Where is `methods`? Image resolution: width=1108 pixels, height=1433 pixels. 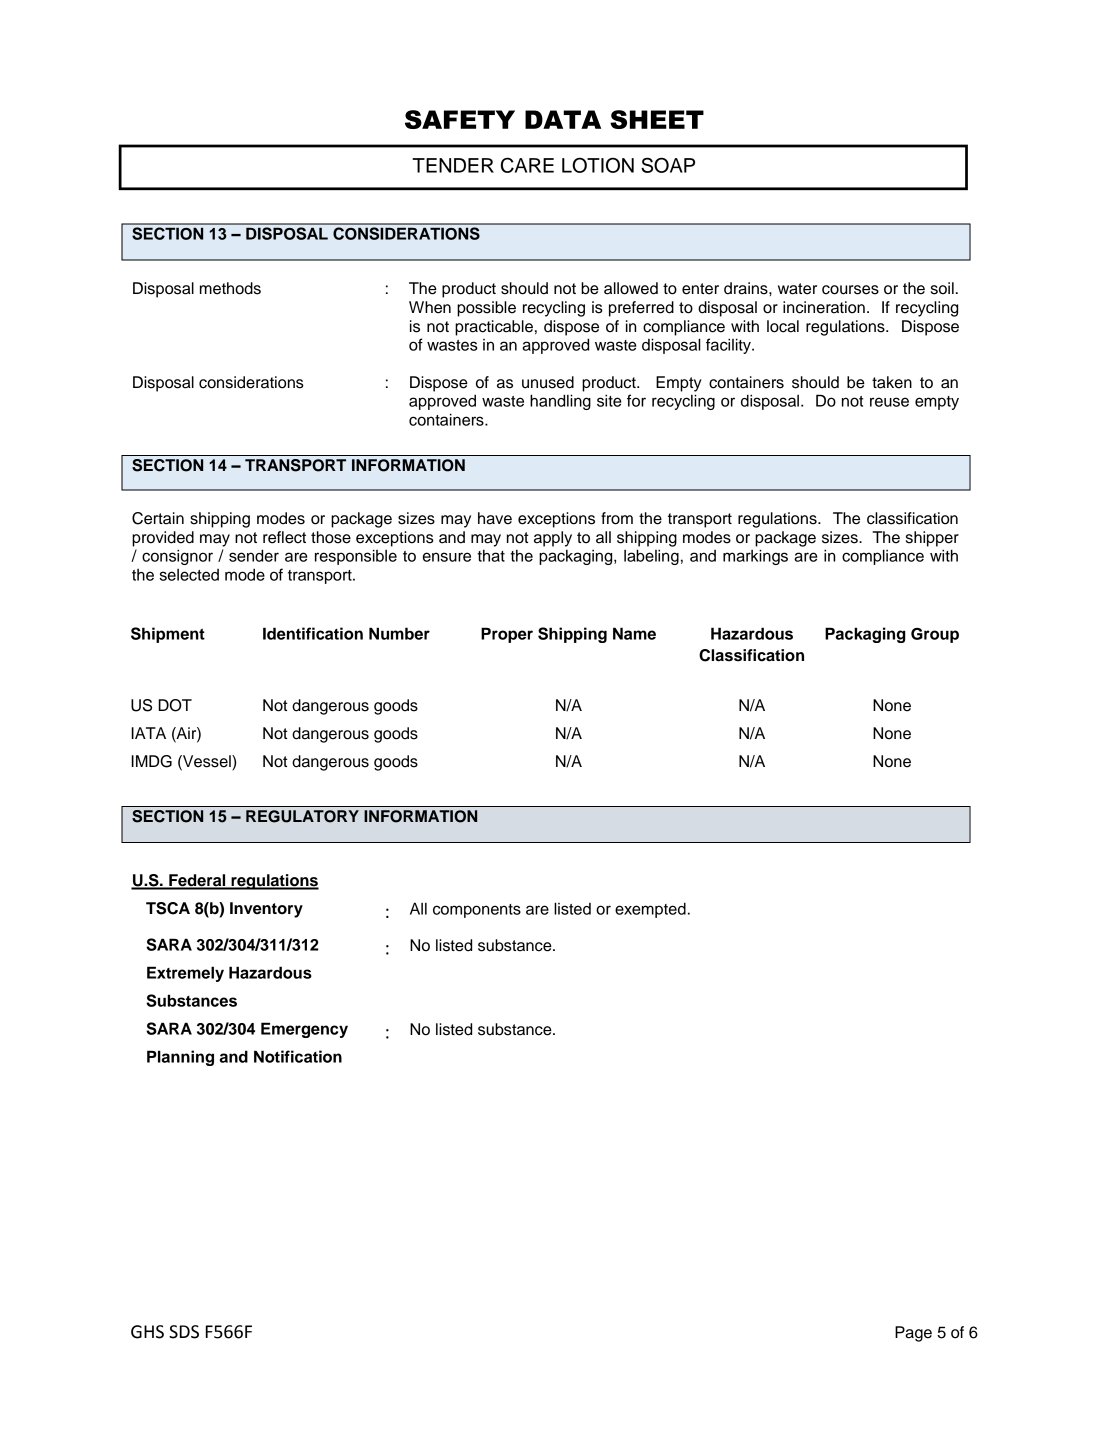 methods is located at coordinates (230, 288).
